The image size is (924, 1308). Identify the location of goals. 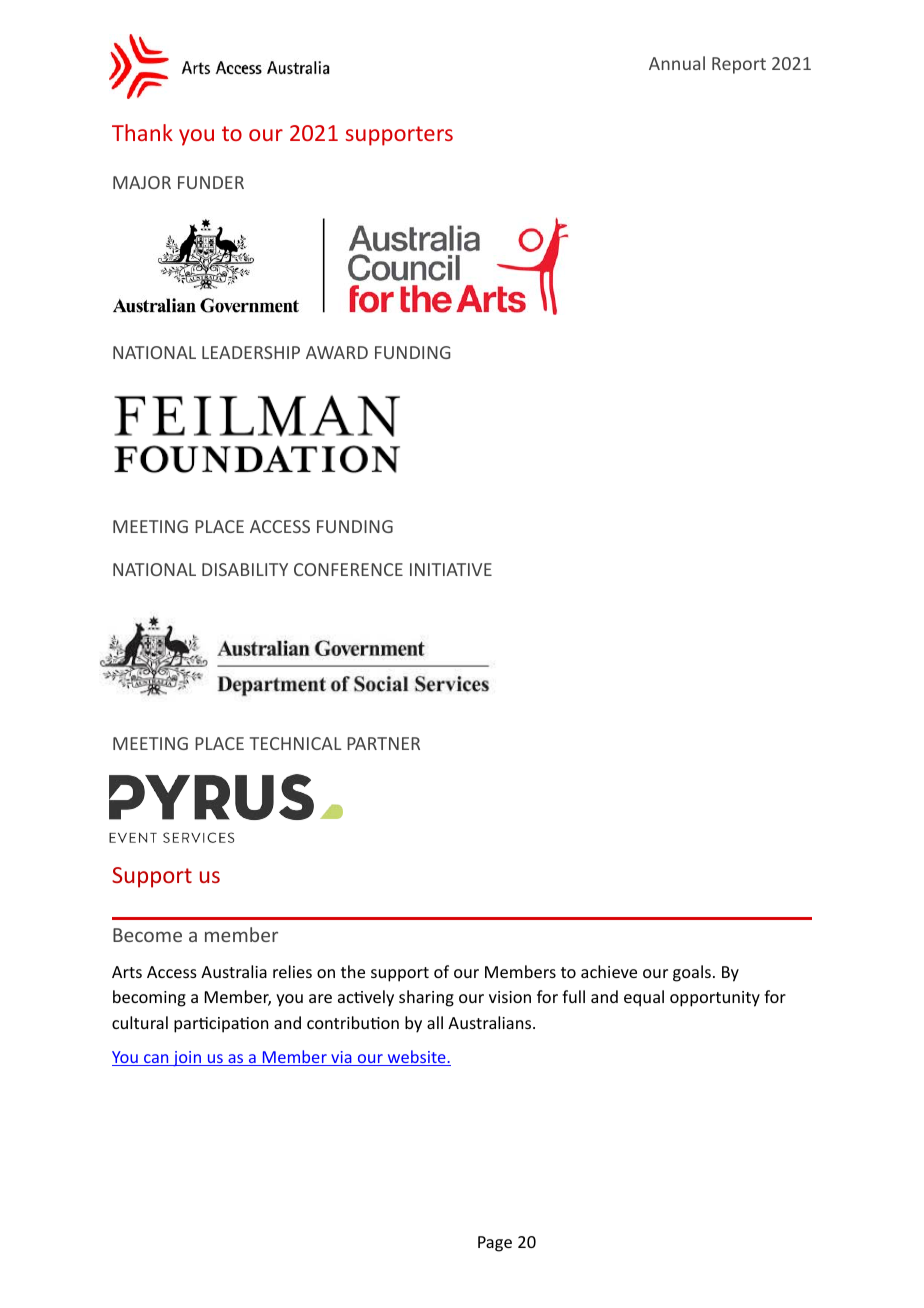
(692, 973).
